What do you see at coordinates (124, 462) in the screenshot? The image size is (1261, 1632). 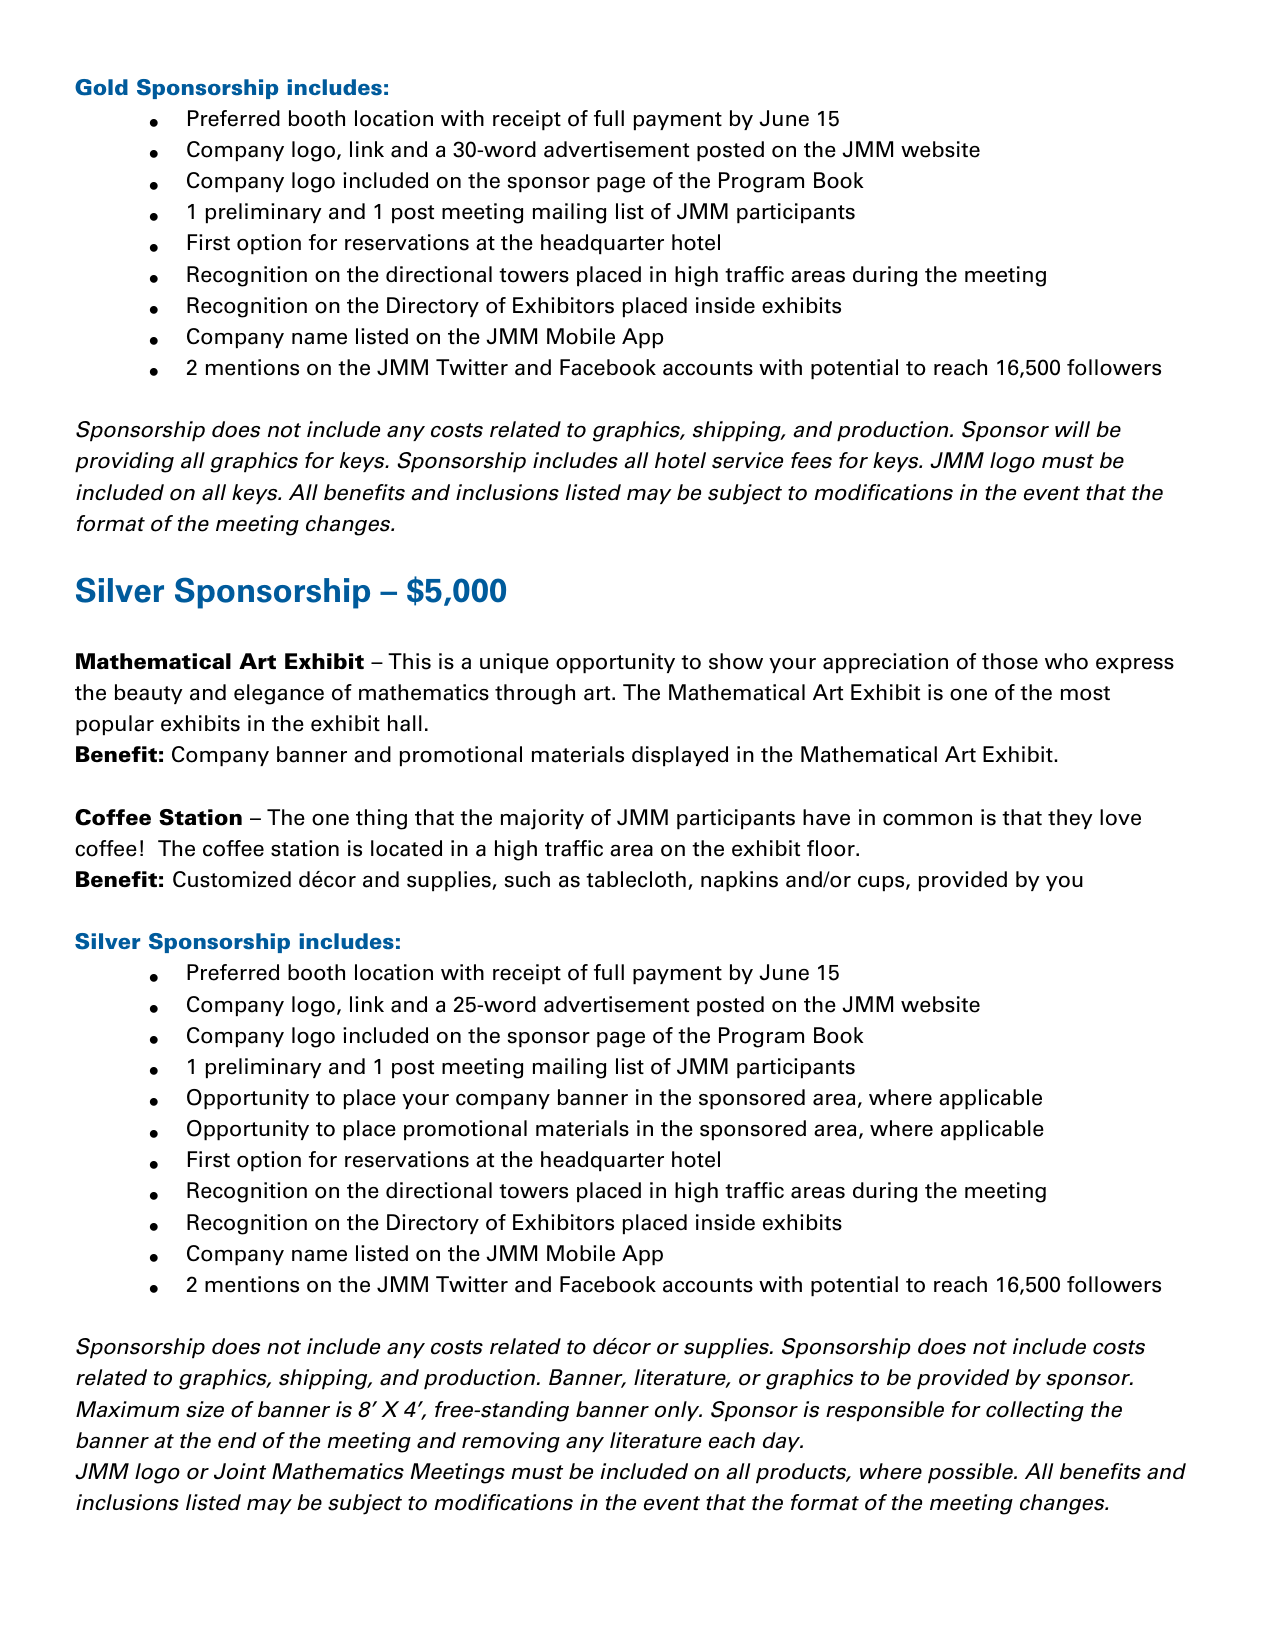 I see `providing` at bounding box center [124, 462].
